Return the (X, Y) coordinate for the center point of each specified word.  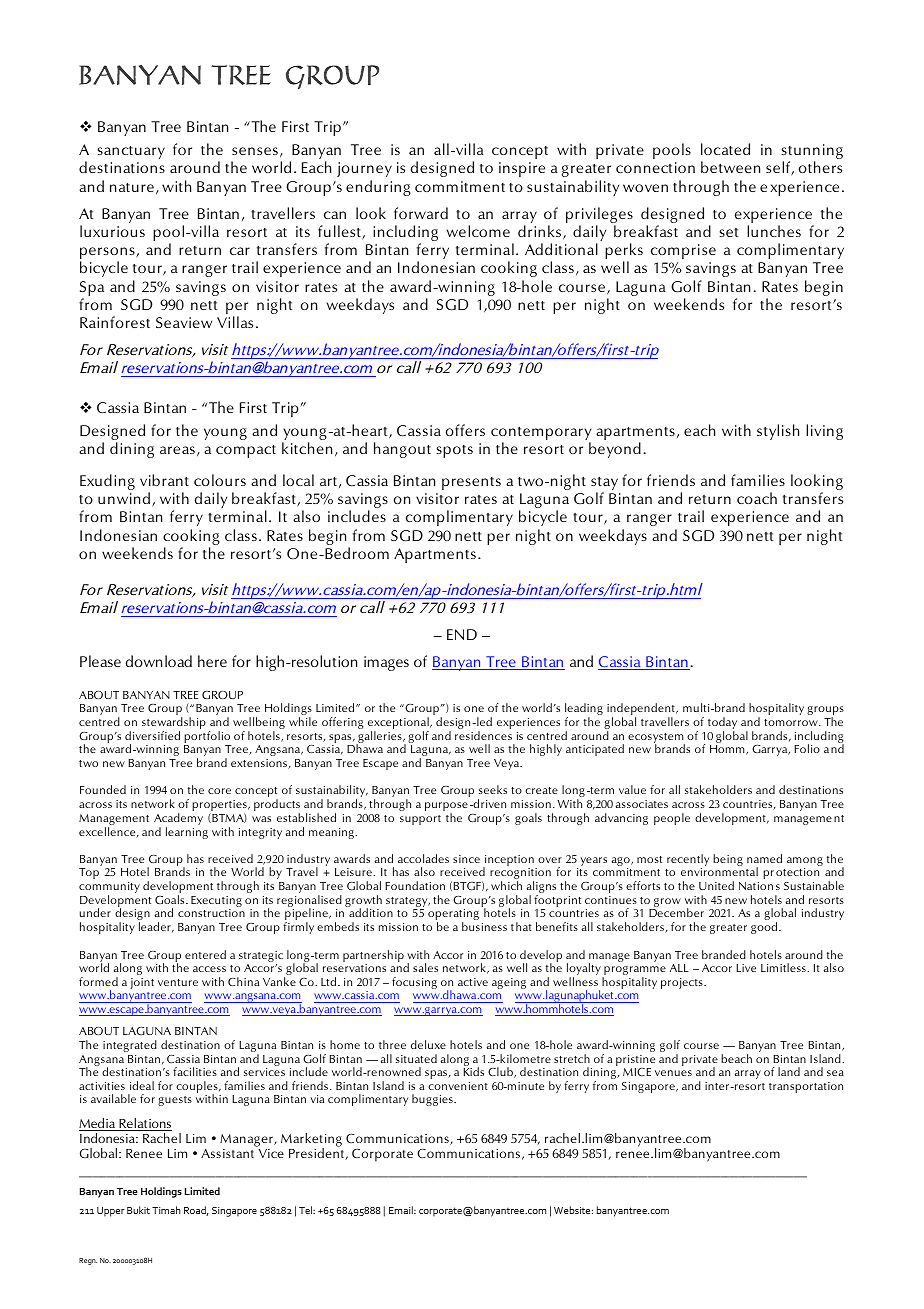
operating (453, 916)
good (765, 928)
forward (421, 213)
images (386, 663)
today (722, 724)
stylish (778, 432)
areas (177, 450)
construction (211, 913)
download (159, 661)
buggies (433, 1100)
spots (454, 451)
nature (132, 187)
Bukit (138, 1210)
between (730, 167)
